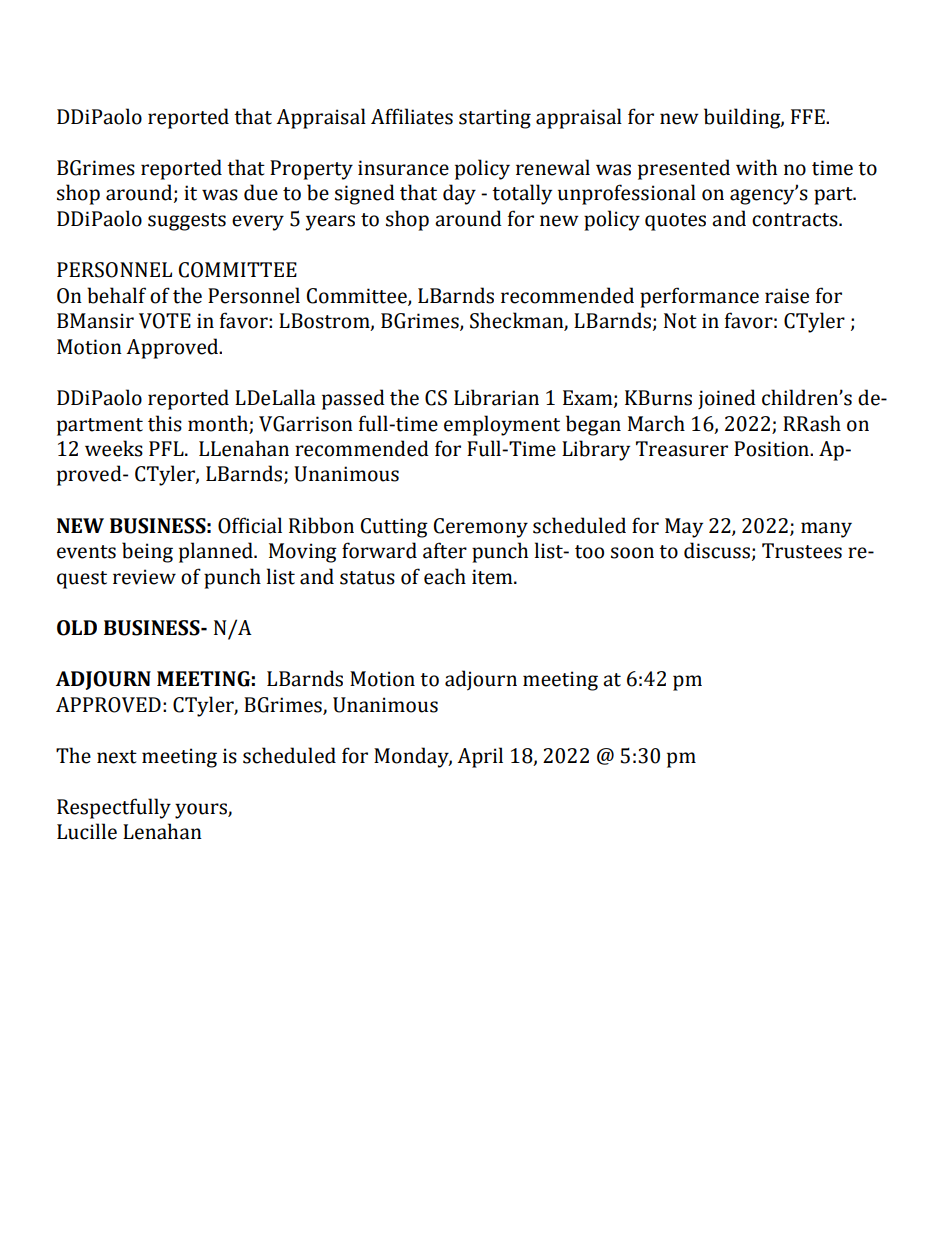 The width and height of the screenshot is (952, 1233). What do you see at coordinates (802, 551) in the screenshot?
I see `Trustees` at bounding box center [802, 551].
